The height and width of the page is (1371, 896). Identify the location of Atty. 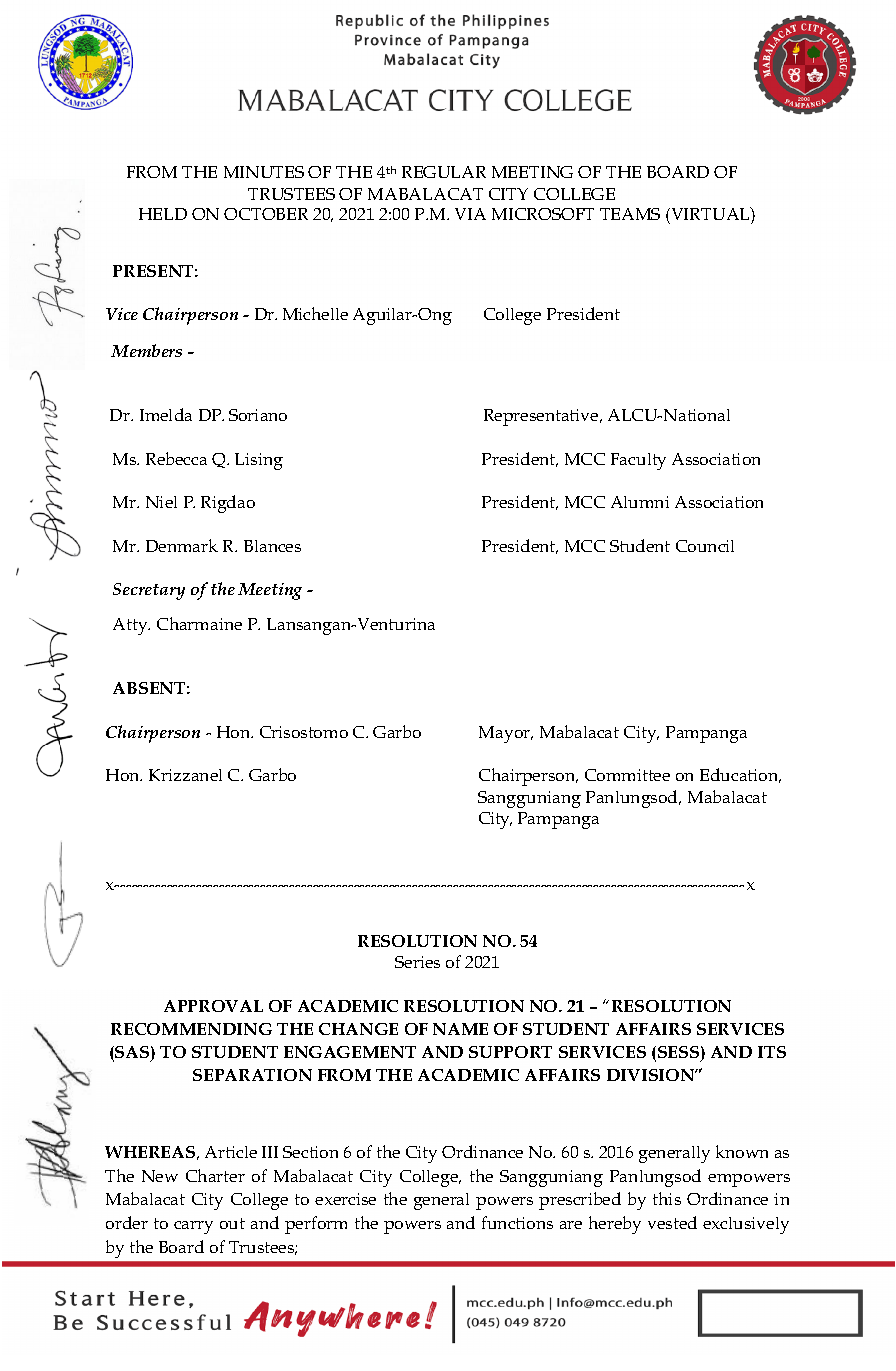
(131, 626).
